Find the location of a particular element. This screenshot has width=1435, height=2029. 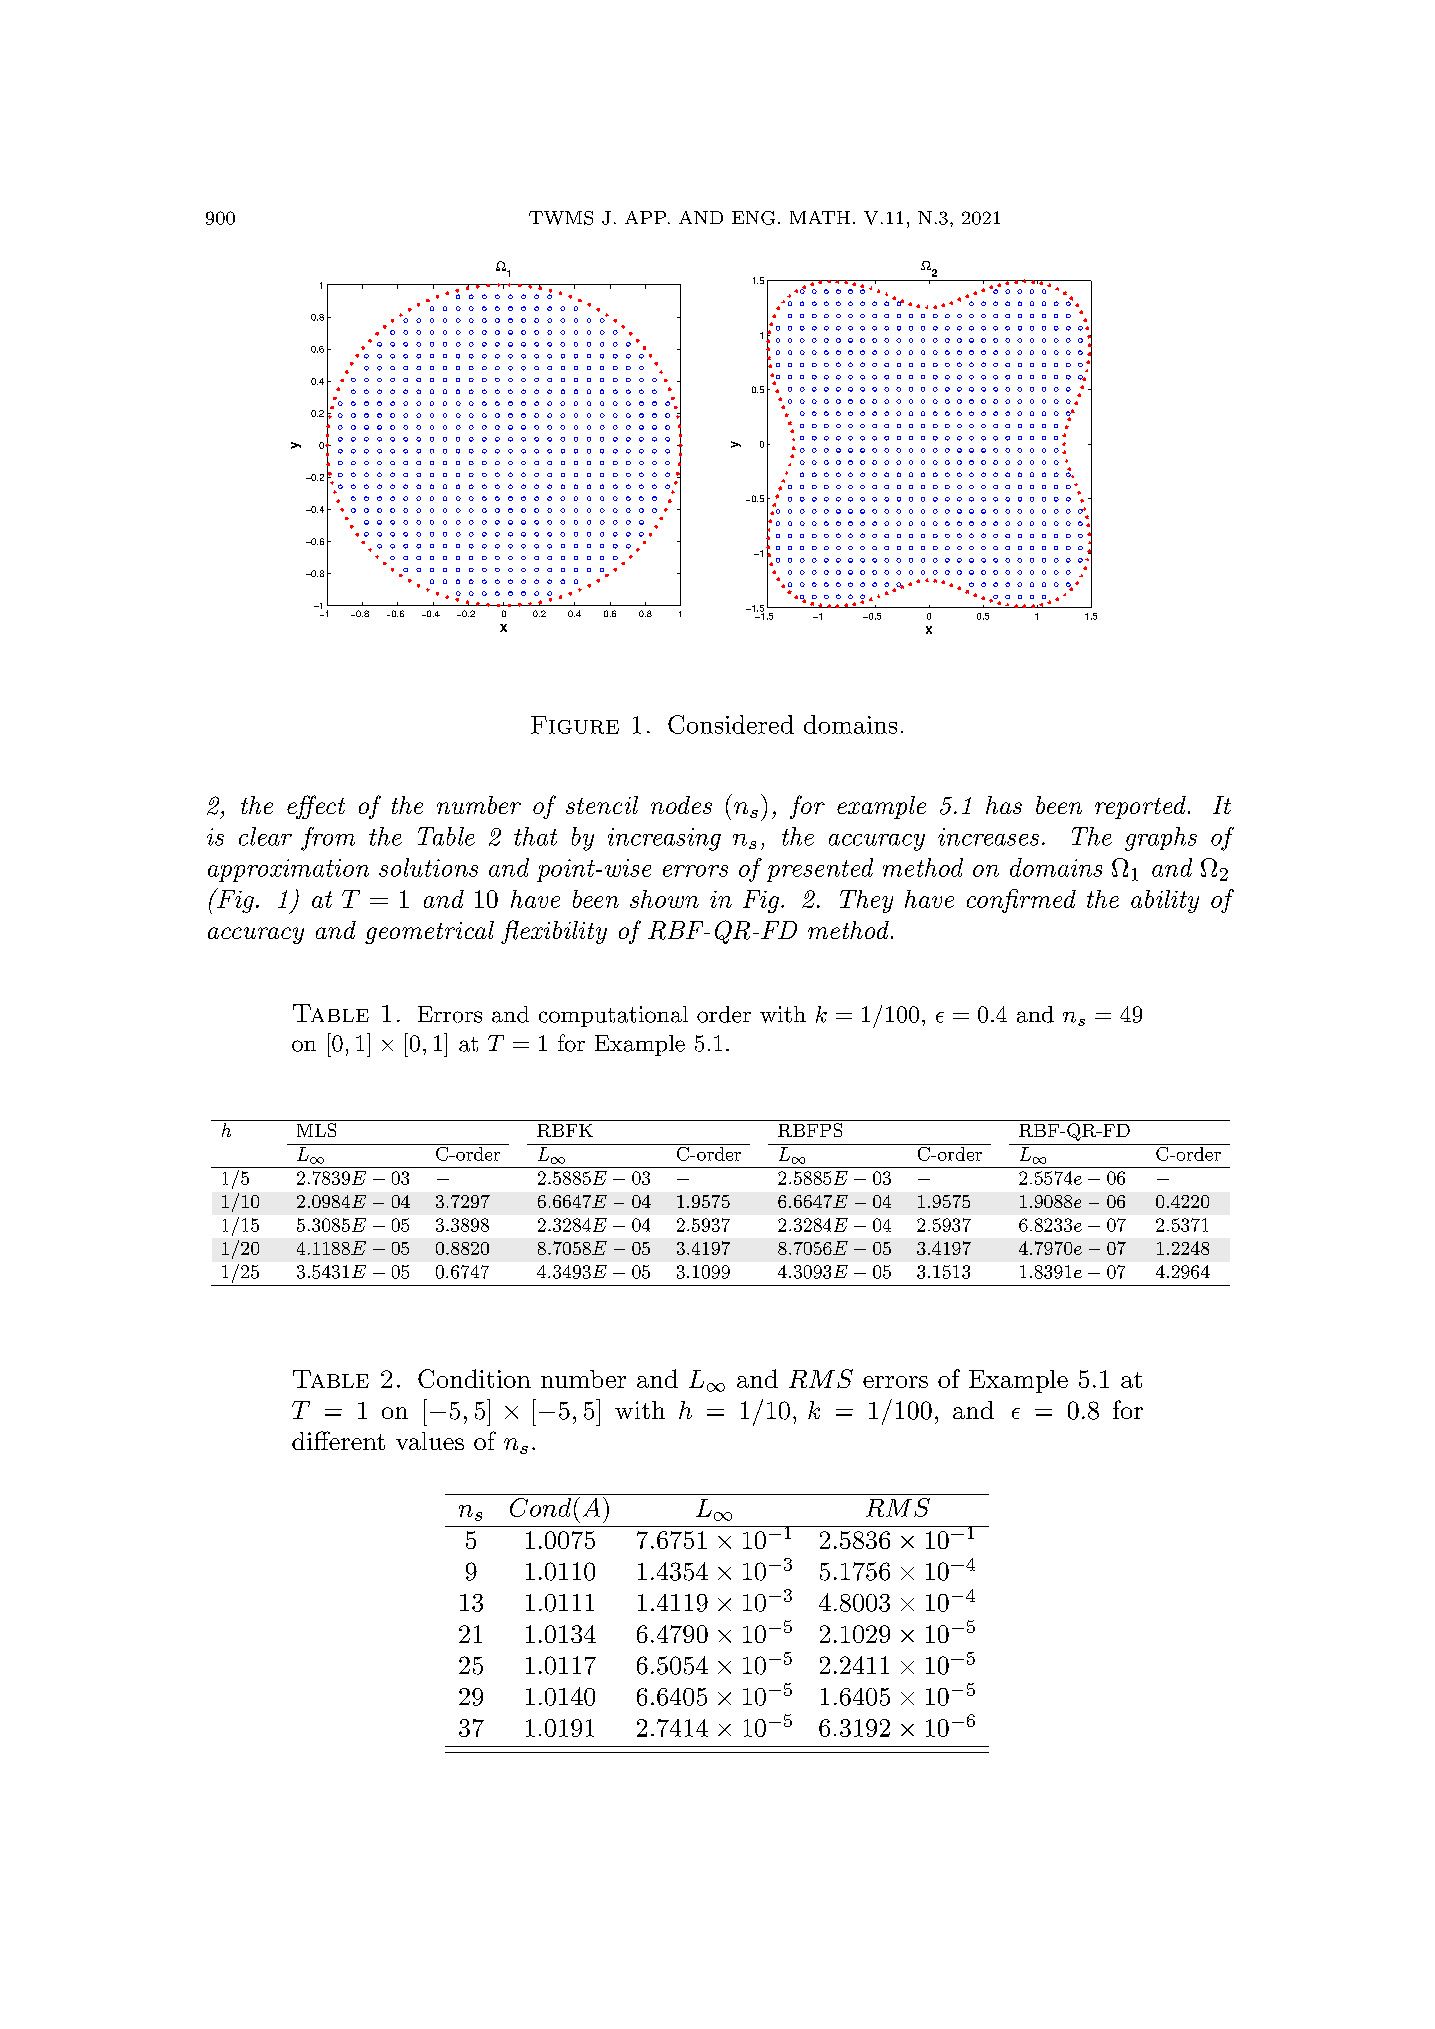

computational is located at coordinates (613, 1016).
